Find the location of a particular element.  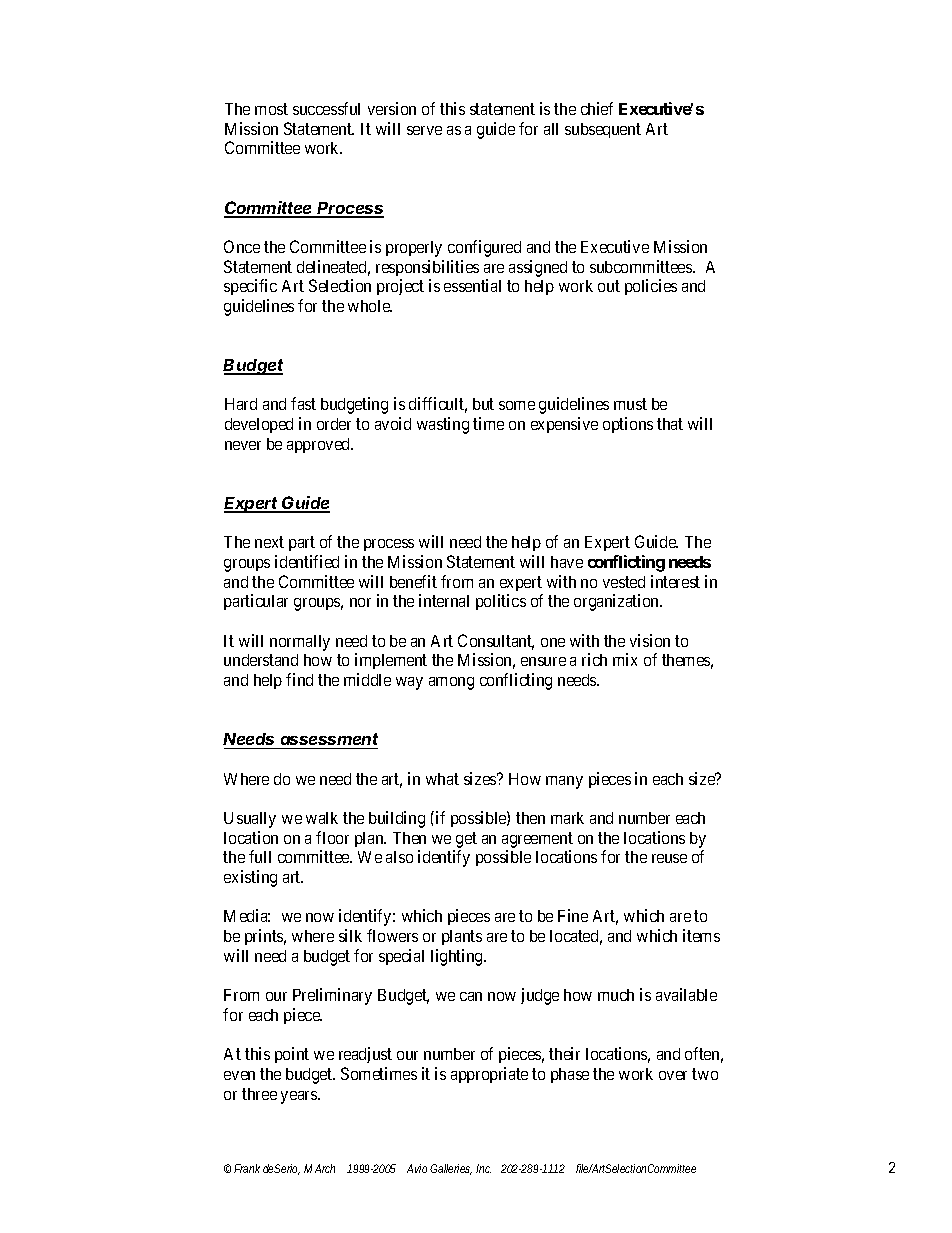

serve is located at coordinates (424, 130).
